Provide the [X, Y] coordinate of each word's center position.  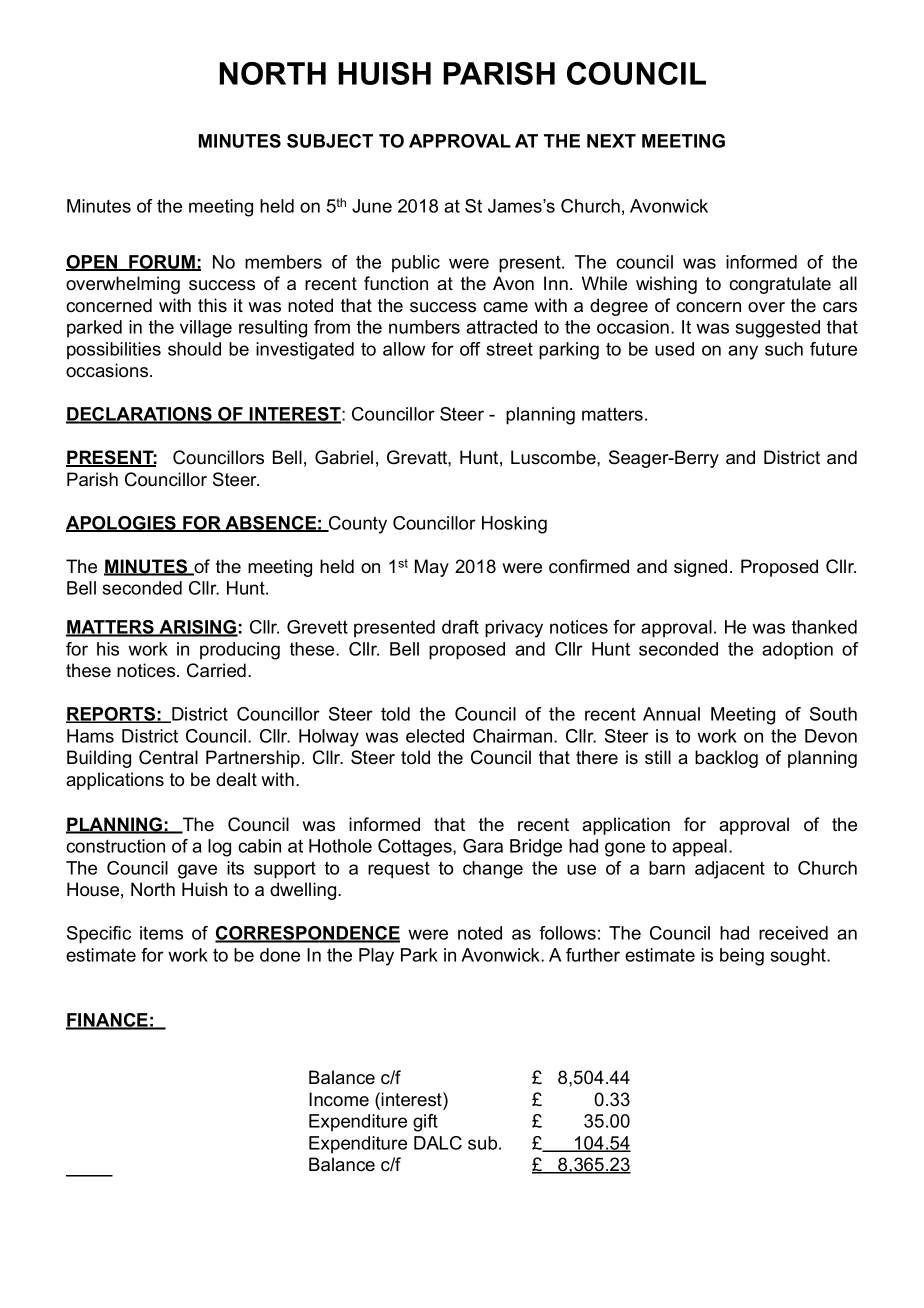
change [493, 870]
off [470, 349]
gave [197, 871]
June [372, 206]
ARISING [197, 628]
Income [339, 1099]
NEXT [611, 141]
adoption [797, 651]
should [194, 349]
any [743, 352]
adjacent [730, 870]
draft [460, 627]
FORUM [162, 263]
